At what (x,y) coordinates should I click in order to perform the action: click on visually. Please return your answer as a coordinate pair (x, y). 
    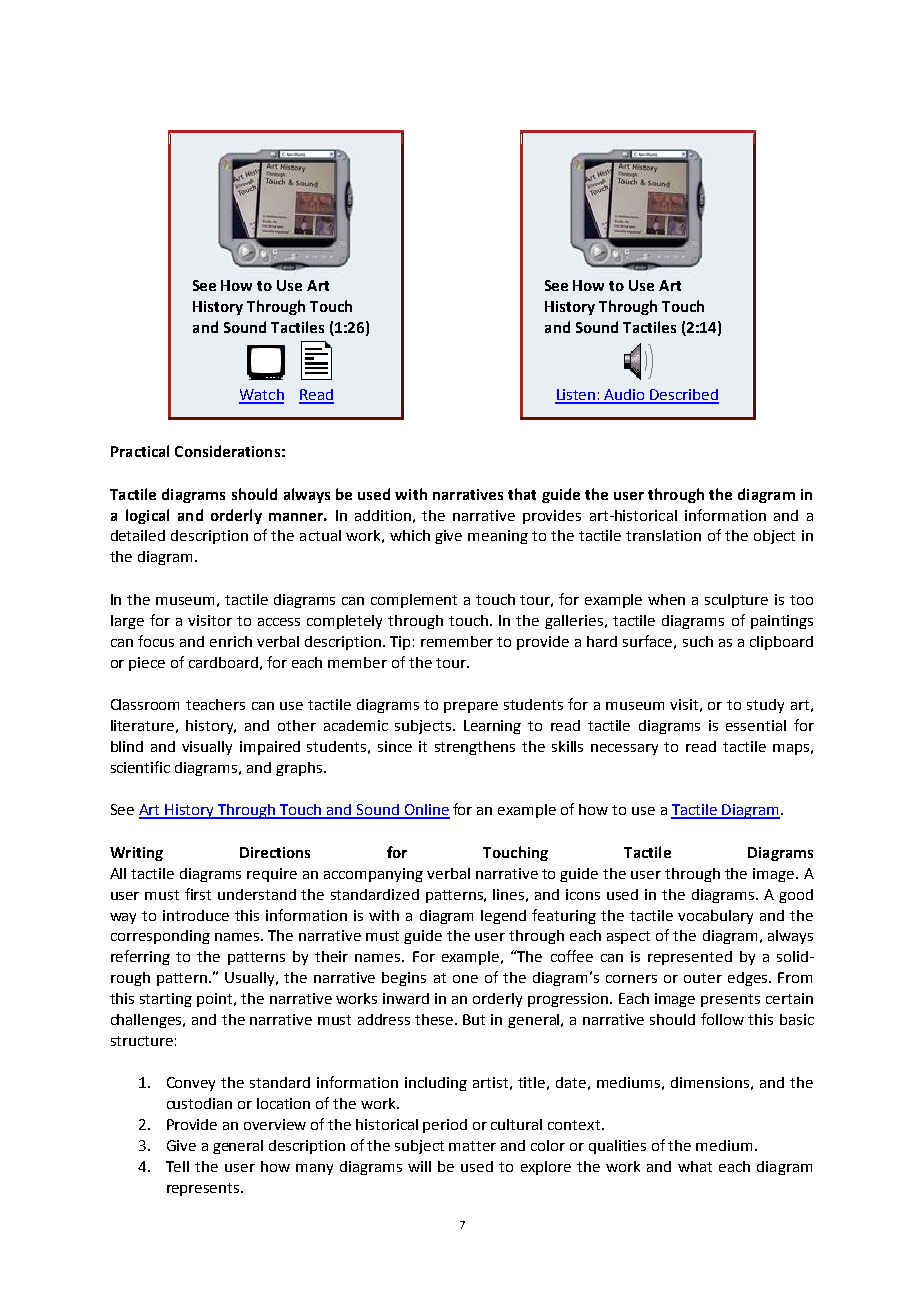
    Looking at the image, I should click on (207, 748).
